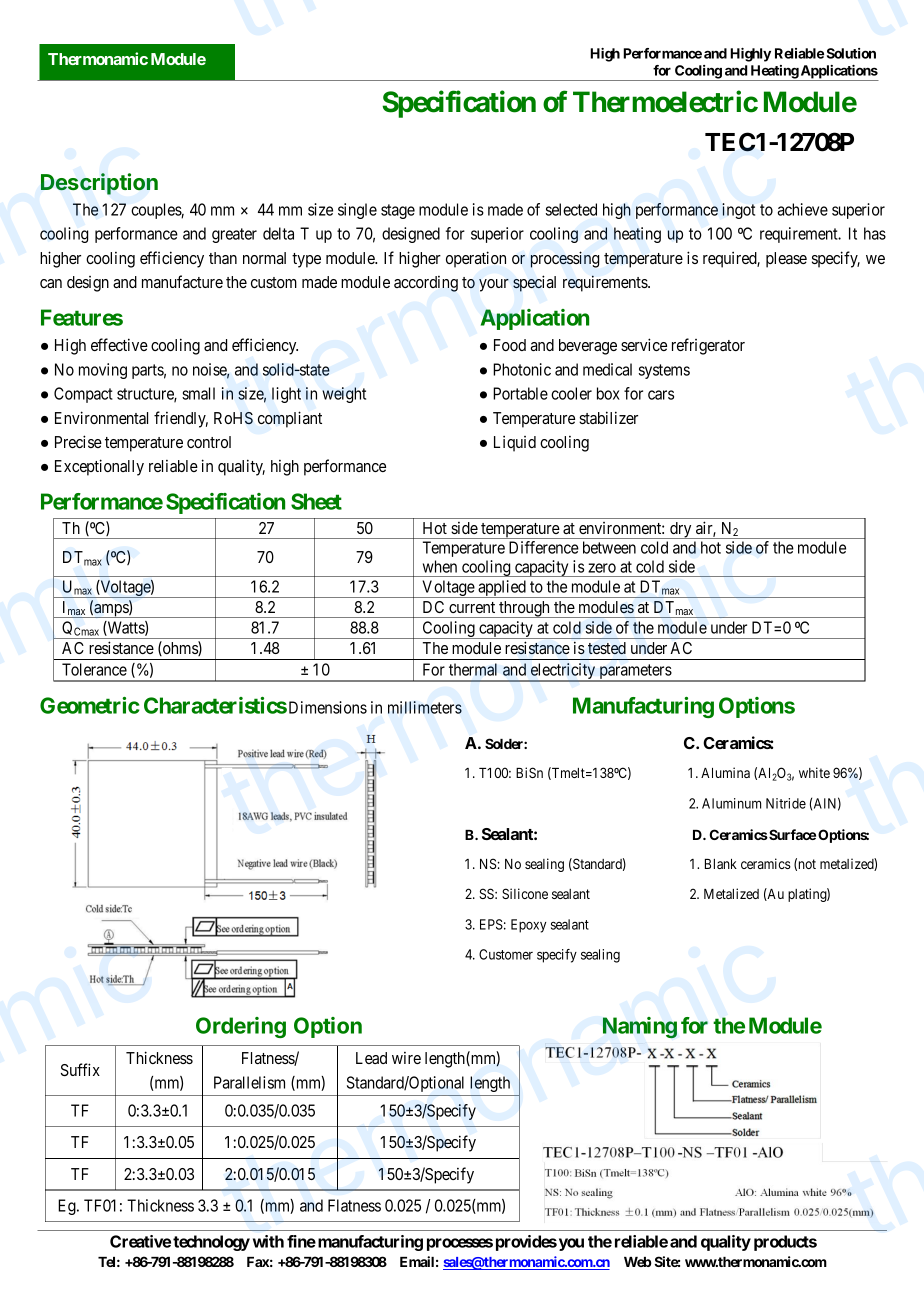 The height and width of the document is (1308, 924). I want to click on stage, so click(398, 211).
